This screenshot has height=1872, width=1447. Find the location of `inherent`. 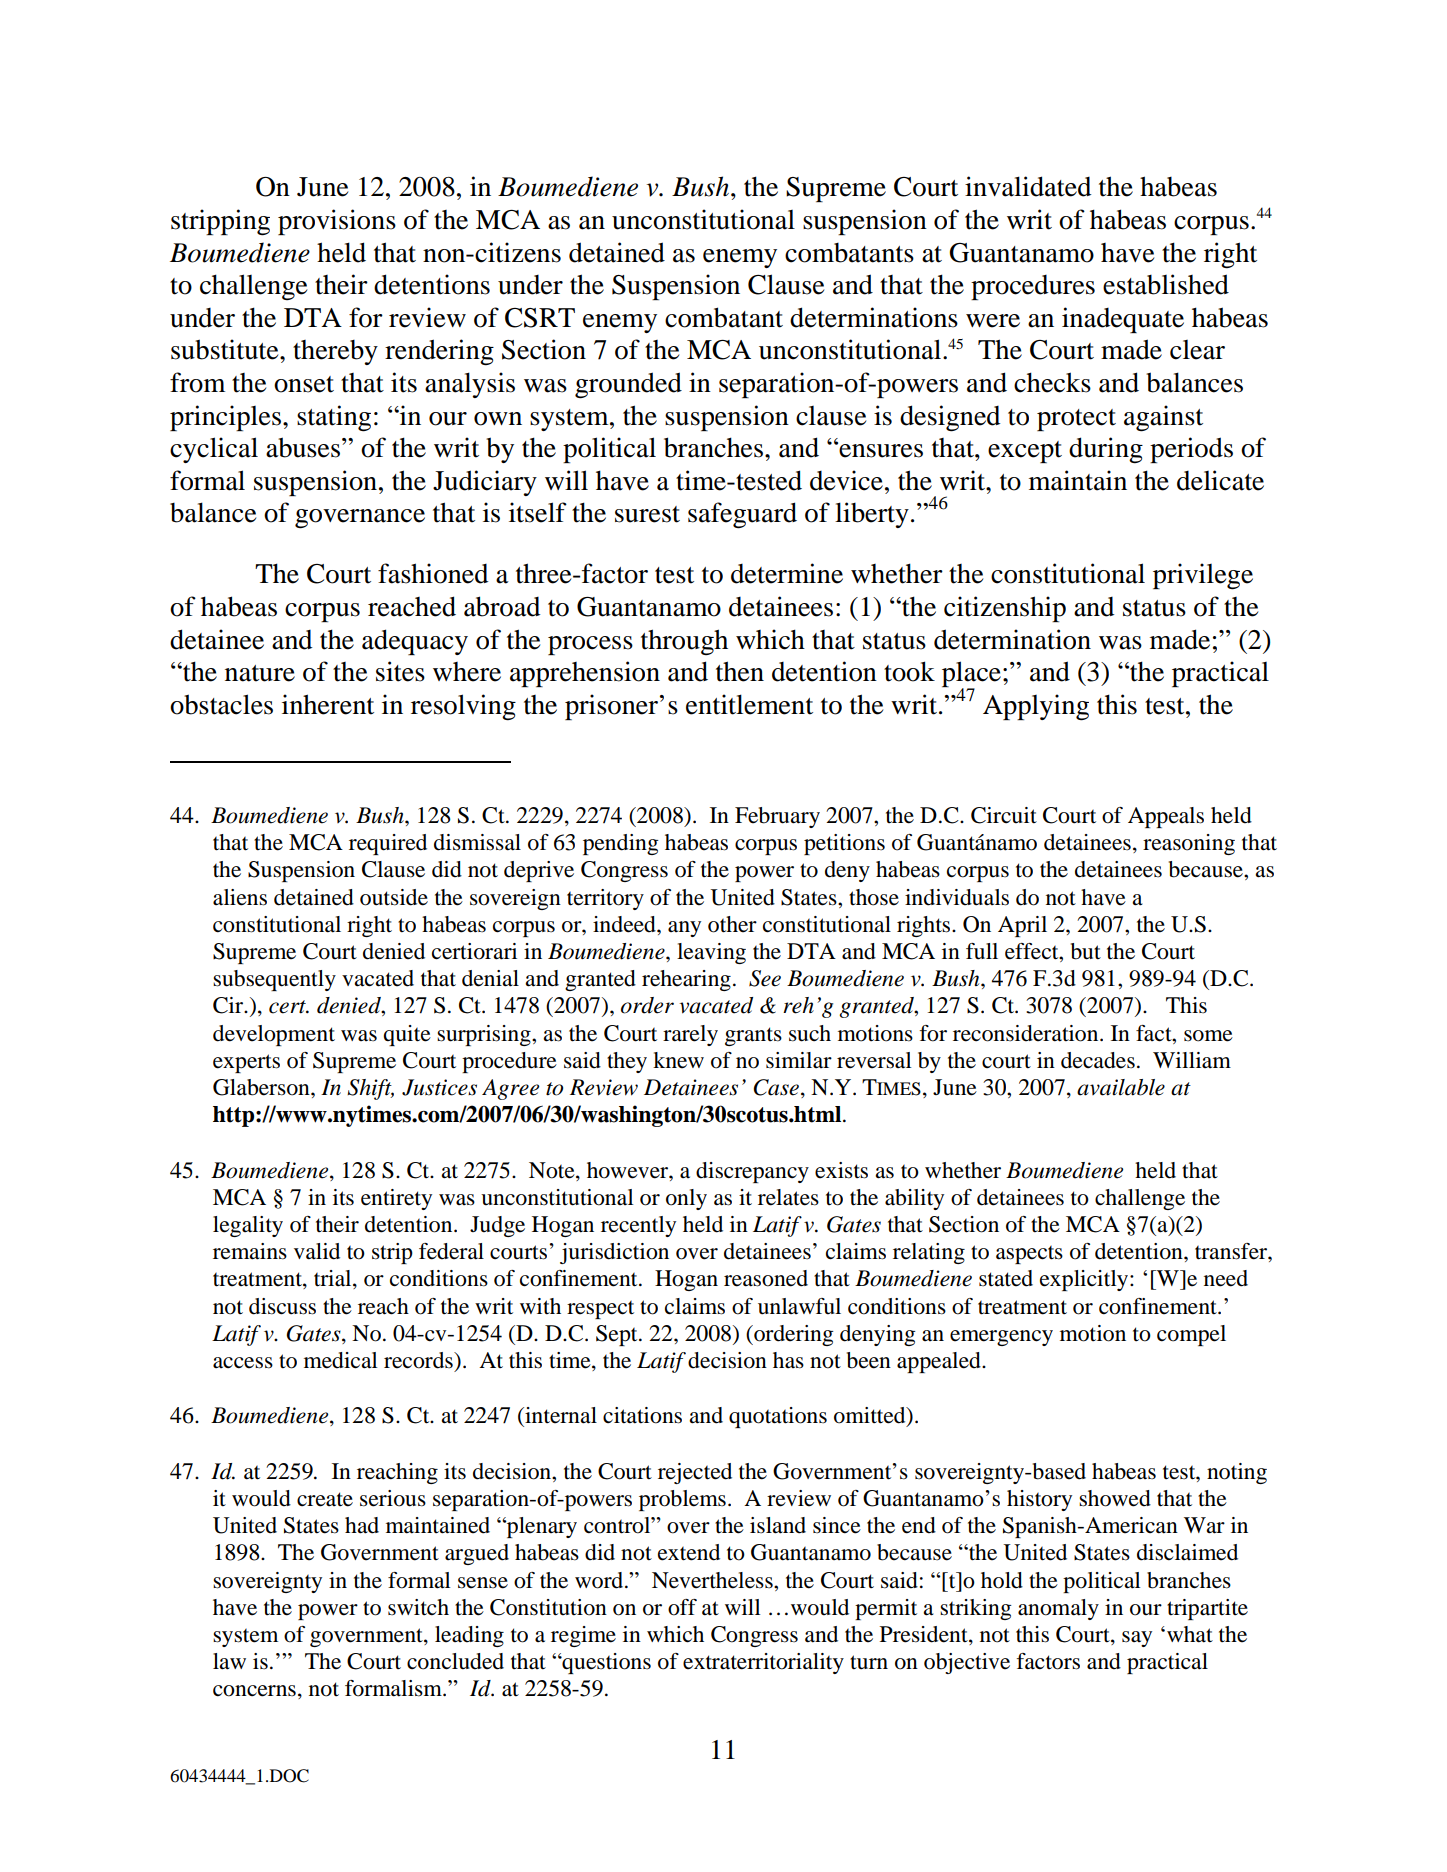

inherent is located at coordinates (328, 704).
